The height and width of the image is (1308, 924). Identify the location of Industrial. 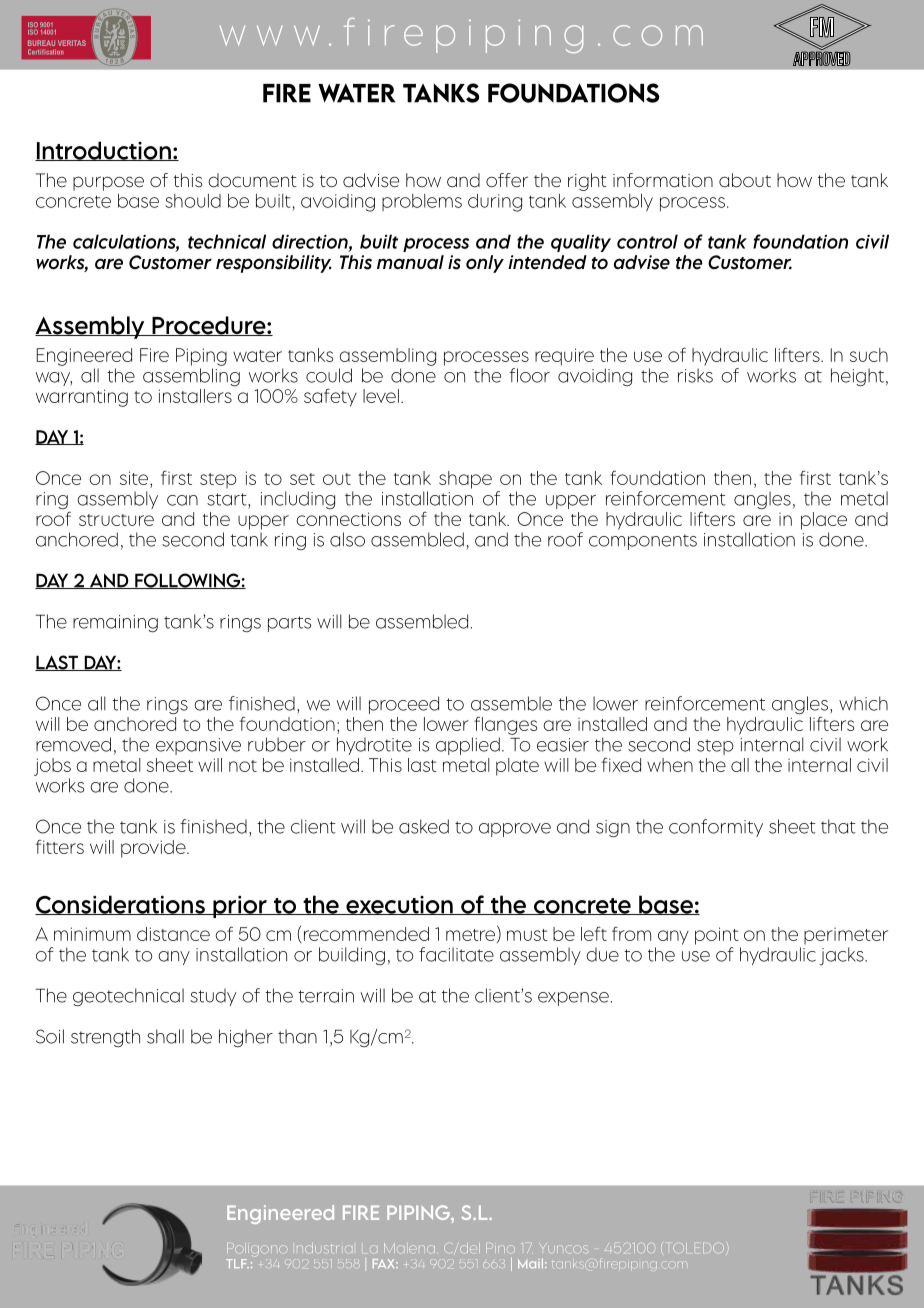
(323, 1249).
